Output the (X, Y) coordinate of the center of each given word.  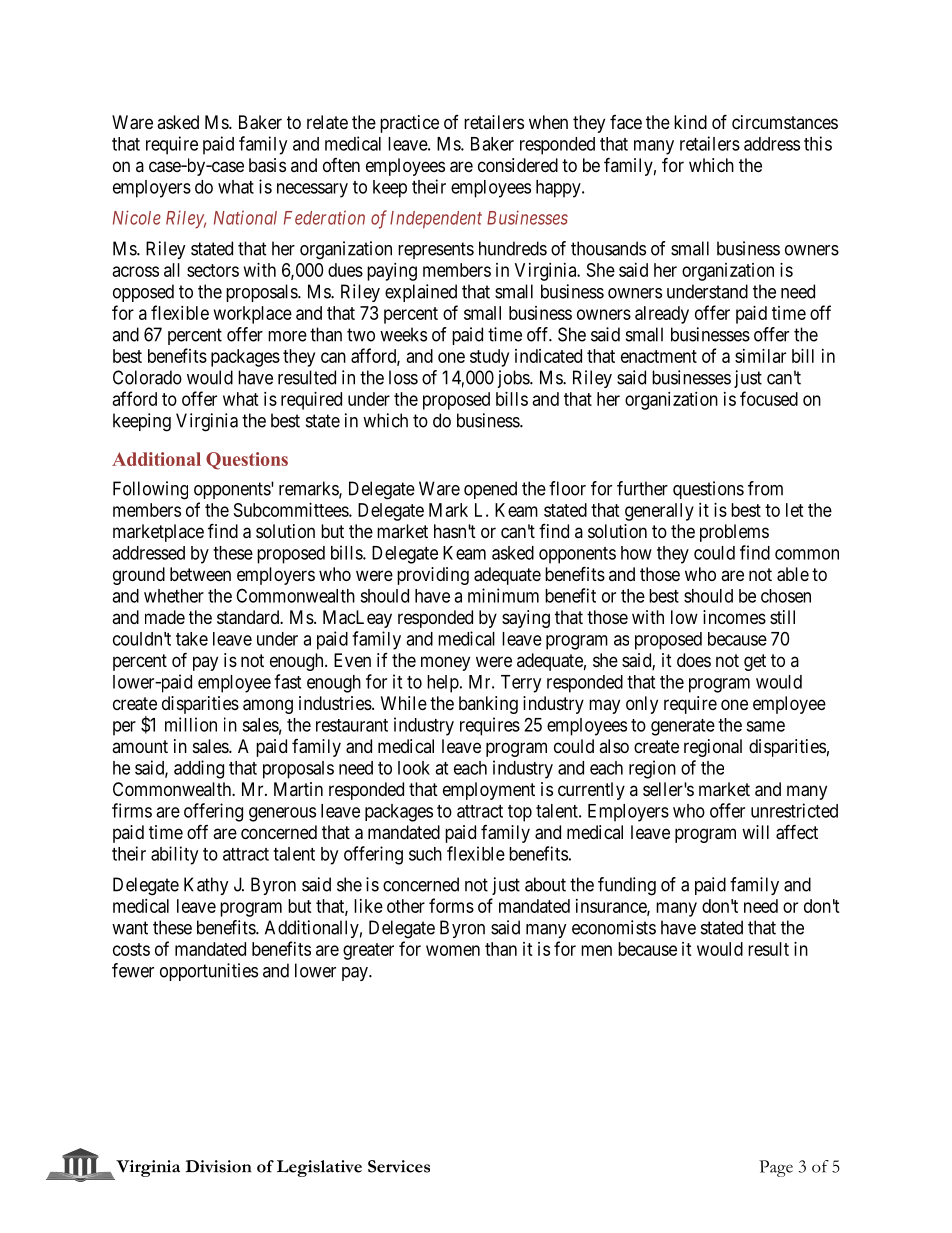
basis (267, 165)
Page (776, 1168)
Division (219, 1166)
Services (399, 1166)
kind (690, 122)
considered (518, 165)
